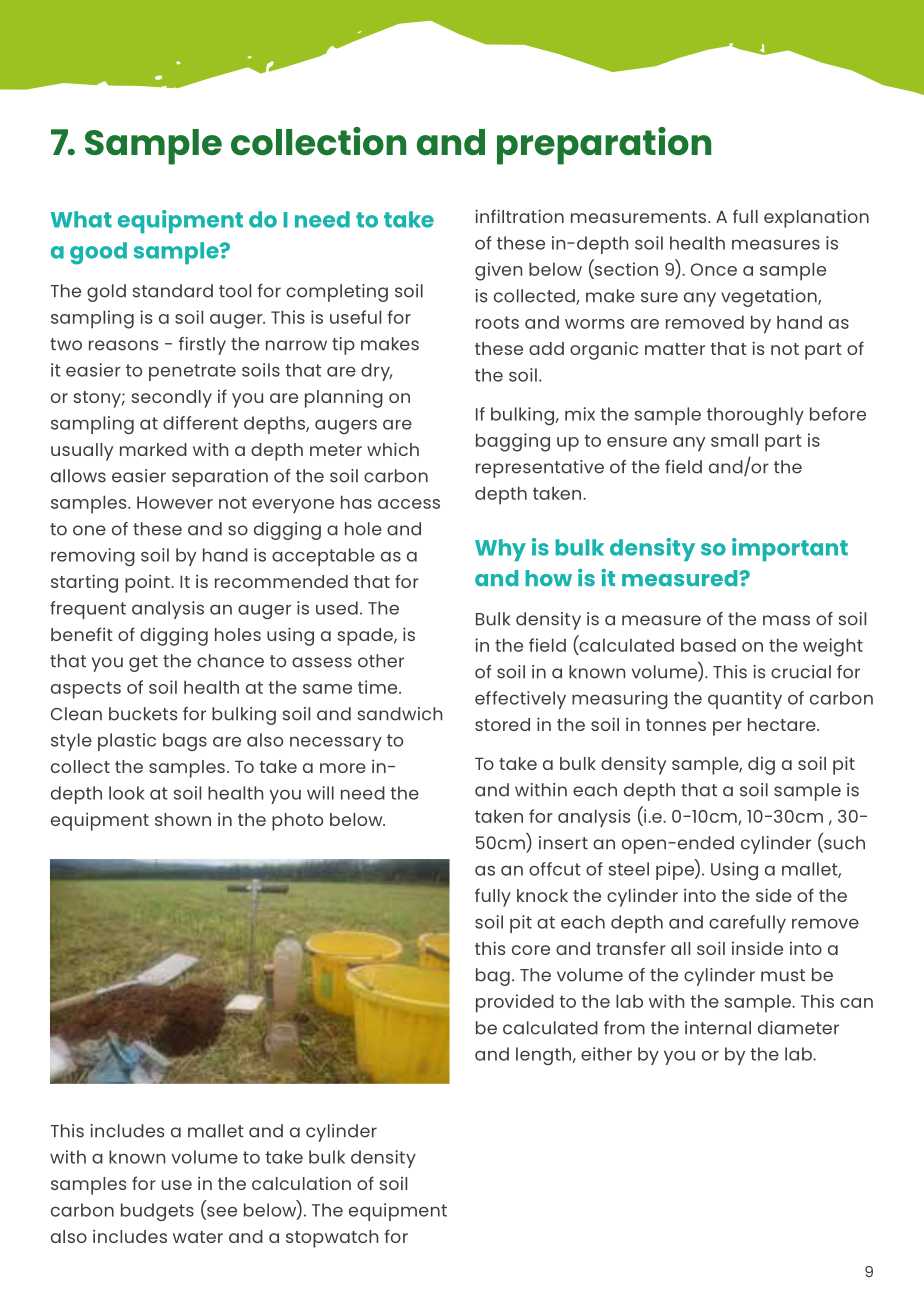 This screenshot has height=1311, width=924. I want to click on explanation, so click(816, 218).
